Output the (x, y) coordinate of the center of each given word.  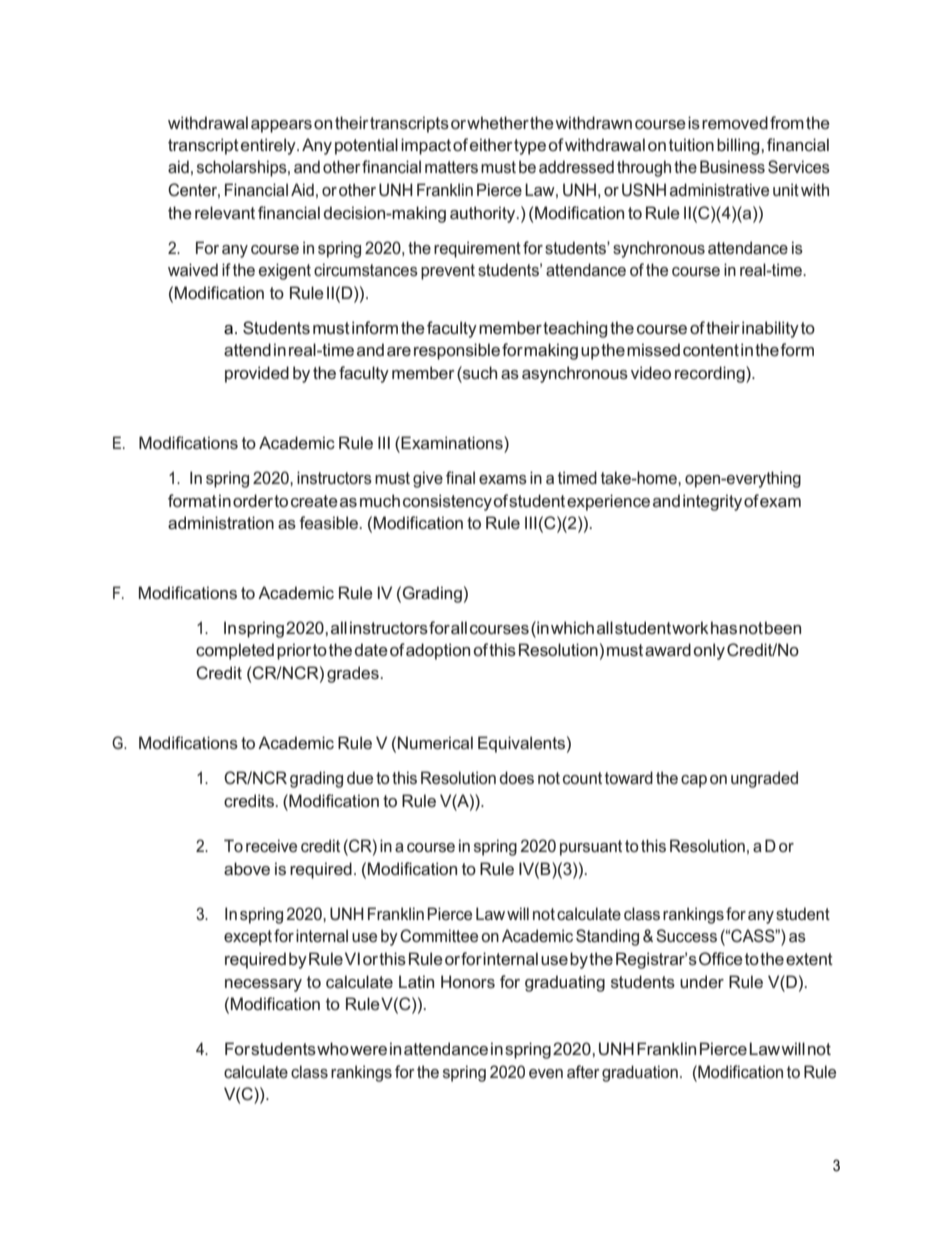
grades (354, 674)
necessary (263, 985)
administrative (719, 189)
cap (694, 781)
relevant (225, 212)
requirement (477, 249)
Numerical (435, 742)
